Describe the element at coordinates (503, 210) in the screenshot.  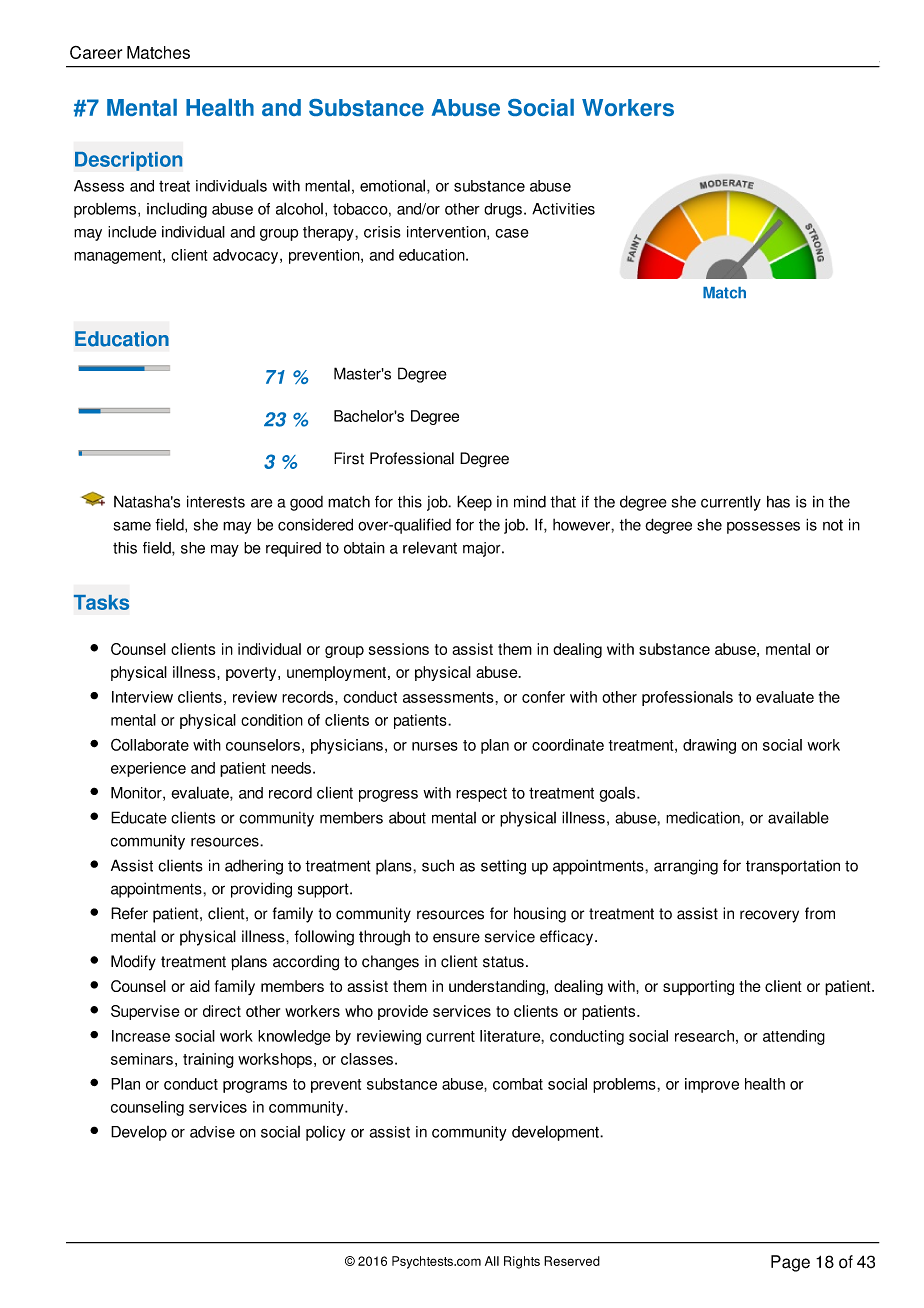
I see `drugs` at that location.
